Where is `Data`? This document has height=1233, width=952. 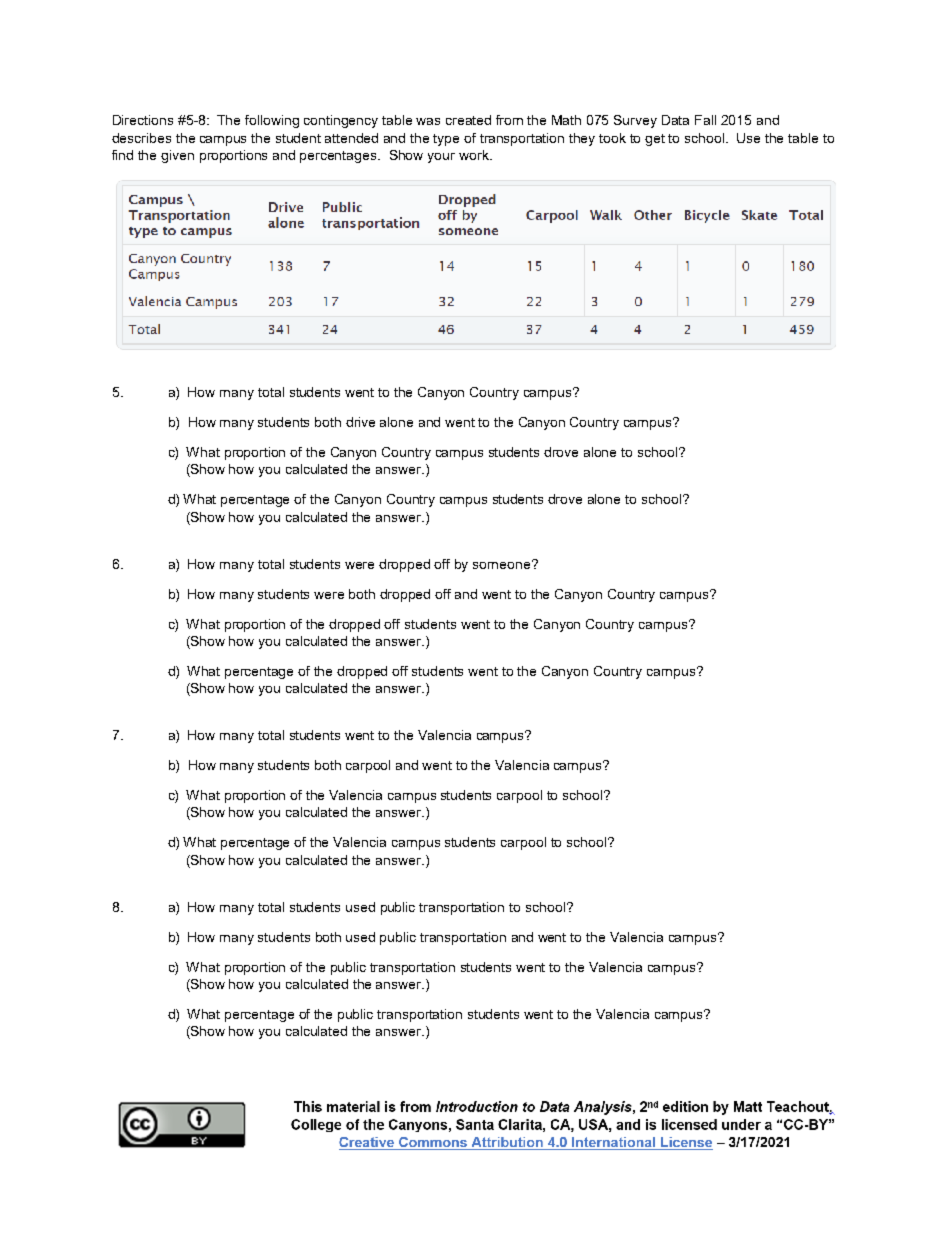 Data is located at coordinates (675, 120).
